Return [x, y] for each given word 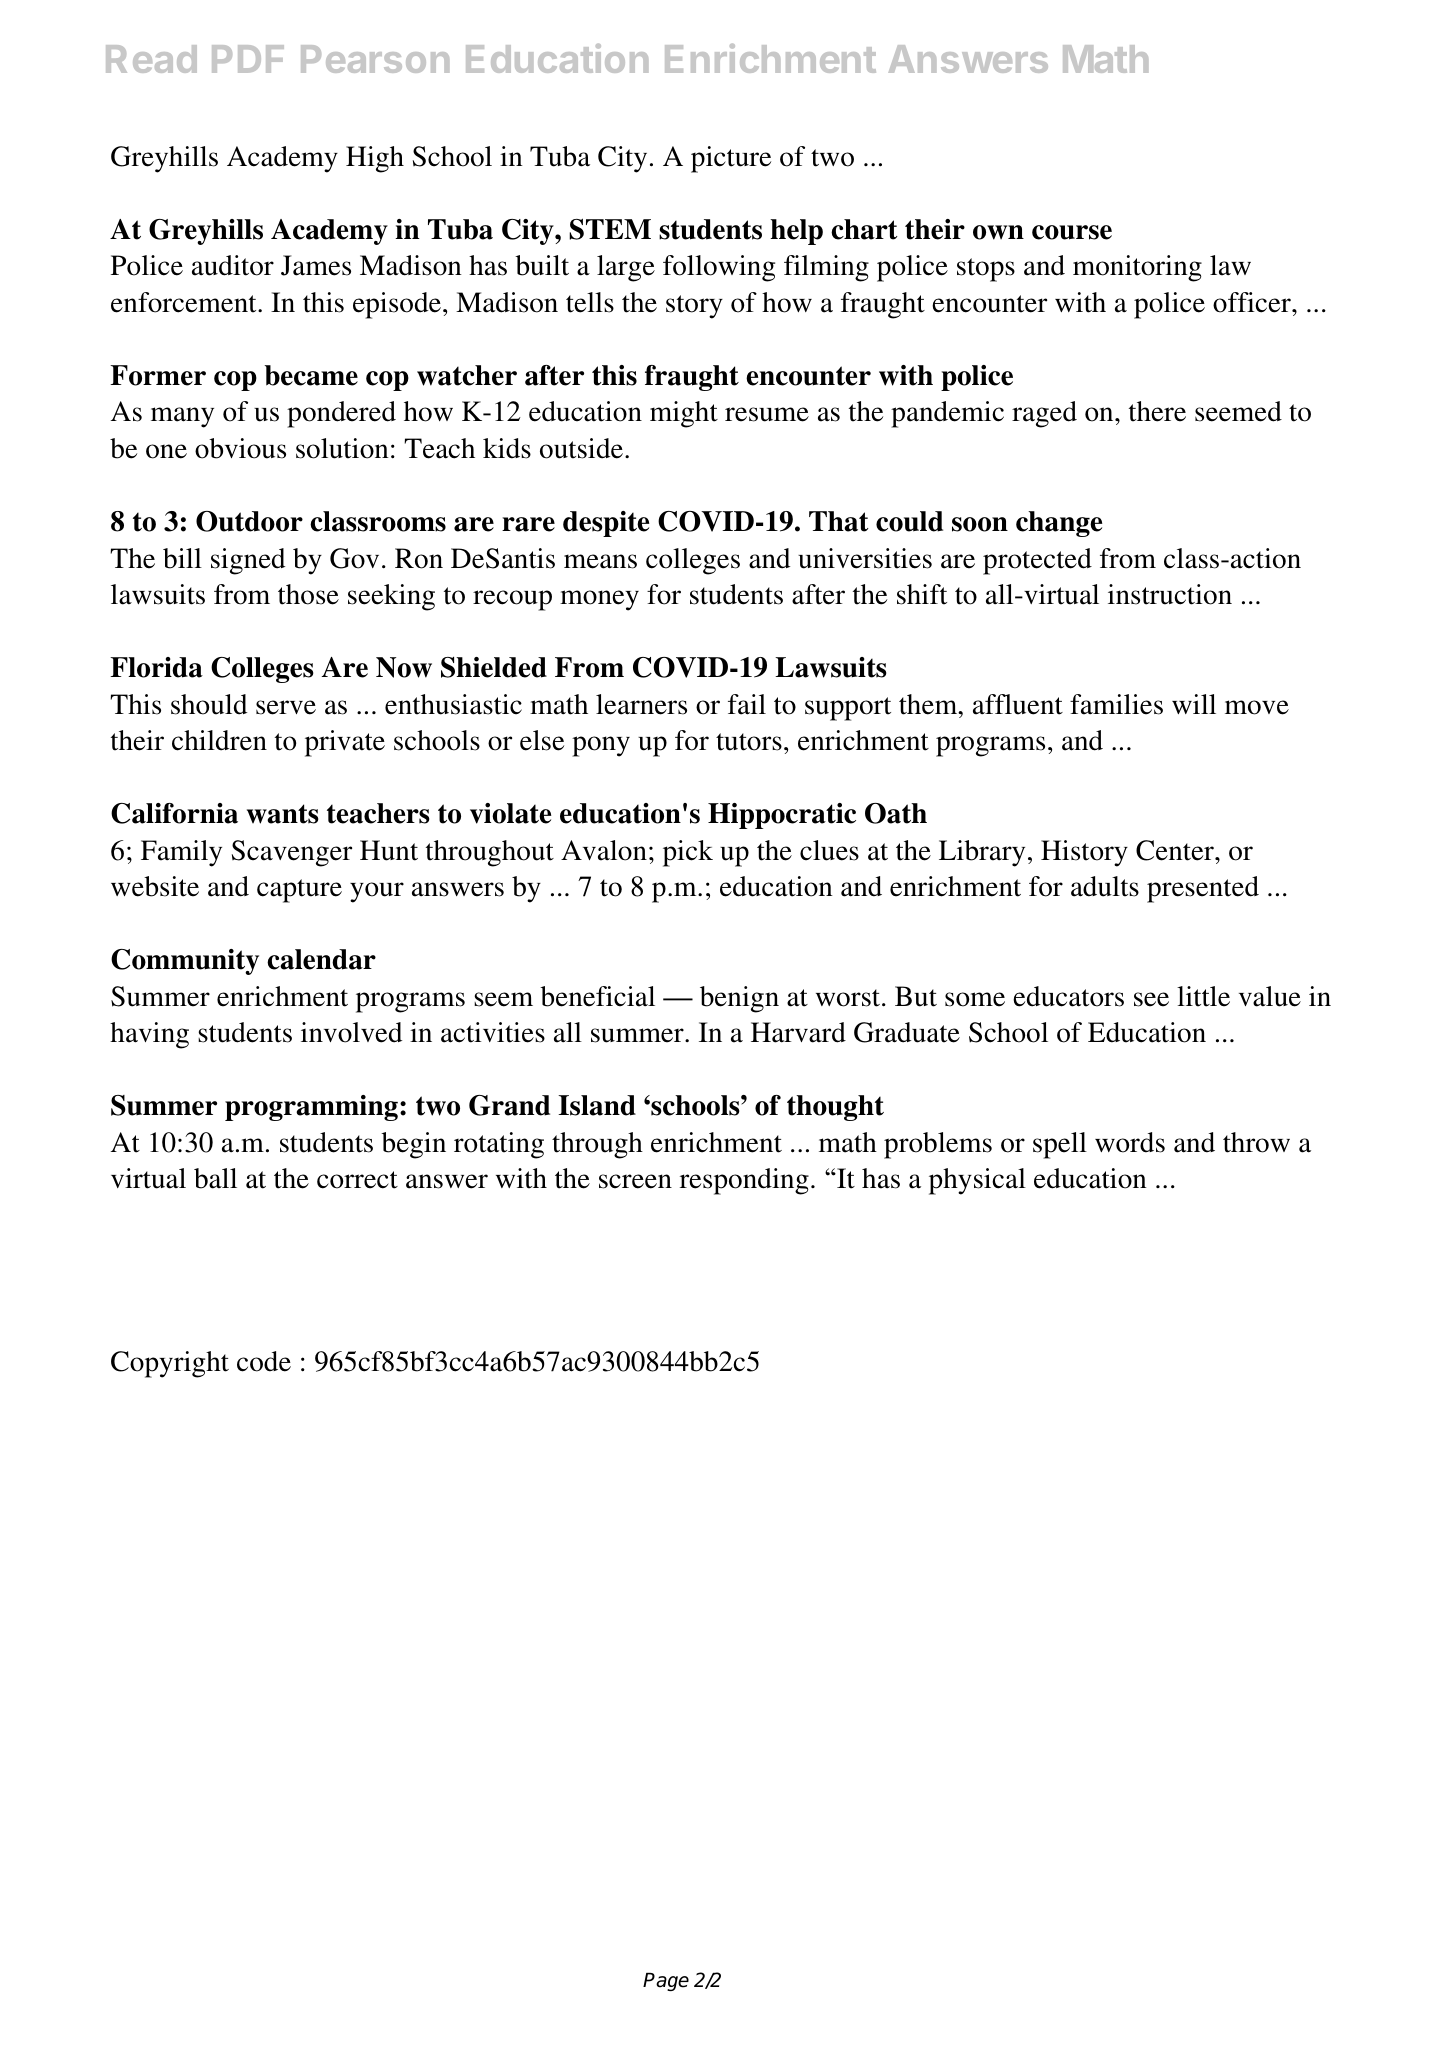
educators [1068, 996]
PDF [248, 59]
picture [731, 159]
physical [977, 1181]
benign [739, 999]
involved [351, 1032]
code [264, 1361]
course [1072, 232]
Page [666, 1982]
